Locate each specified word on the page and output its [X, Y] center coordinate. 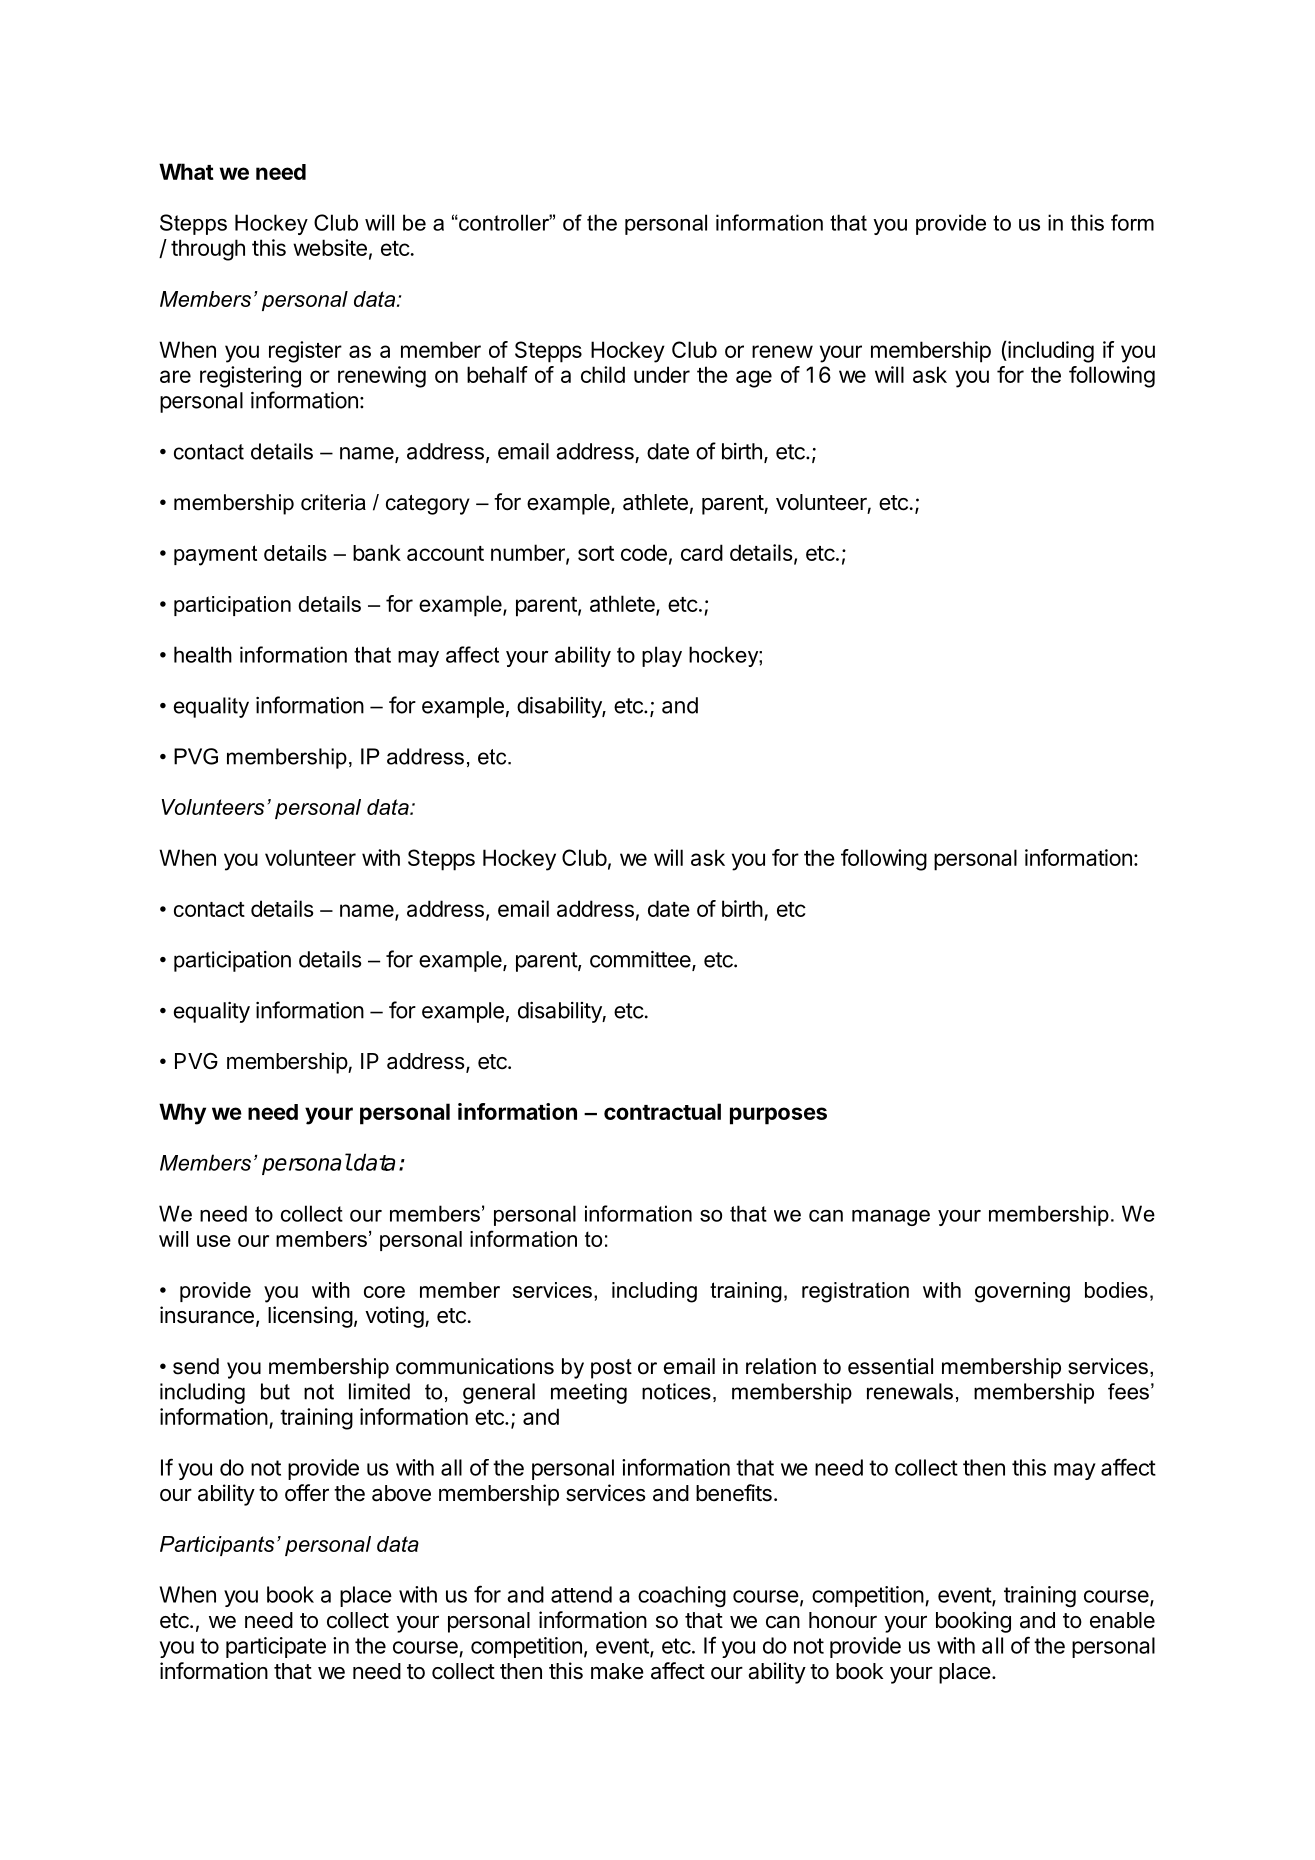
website [330, 247]
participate [276, 1647]
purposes [778, 1116]
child [603, 374]
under [662, 374]
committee [641, 960]
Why [182, 1114]
